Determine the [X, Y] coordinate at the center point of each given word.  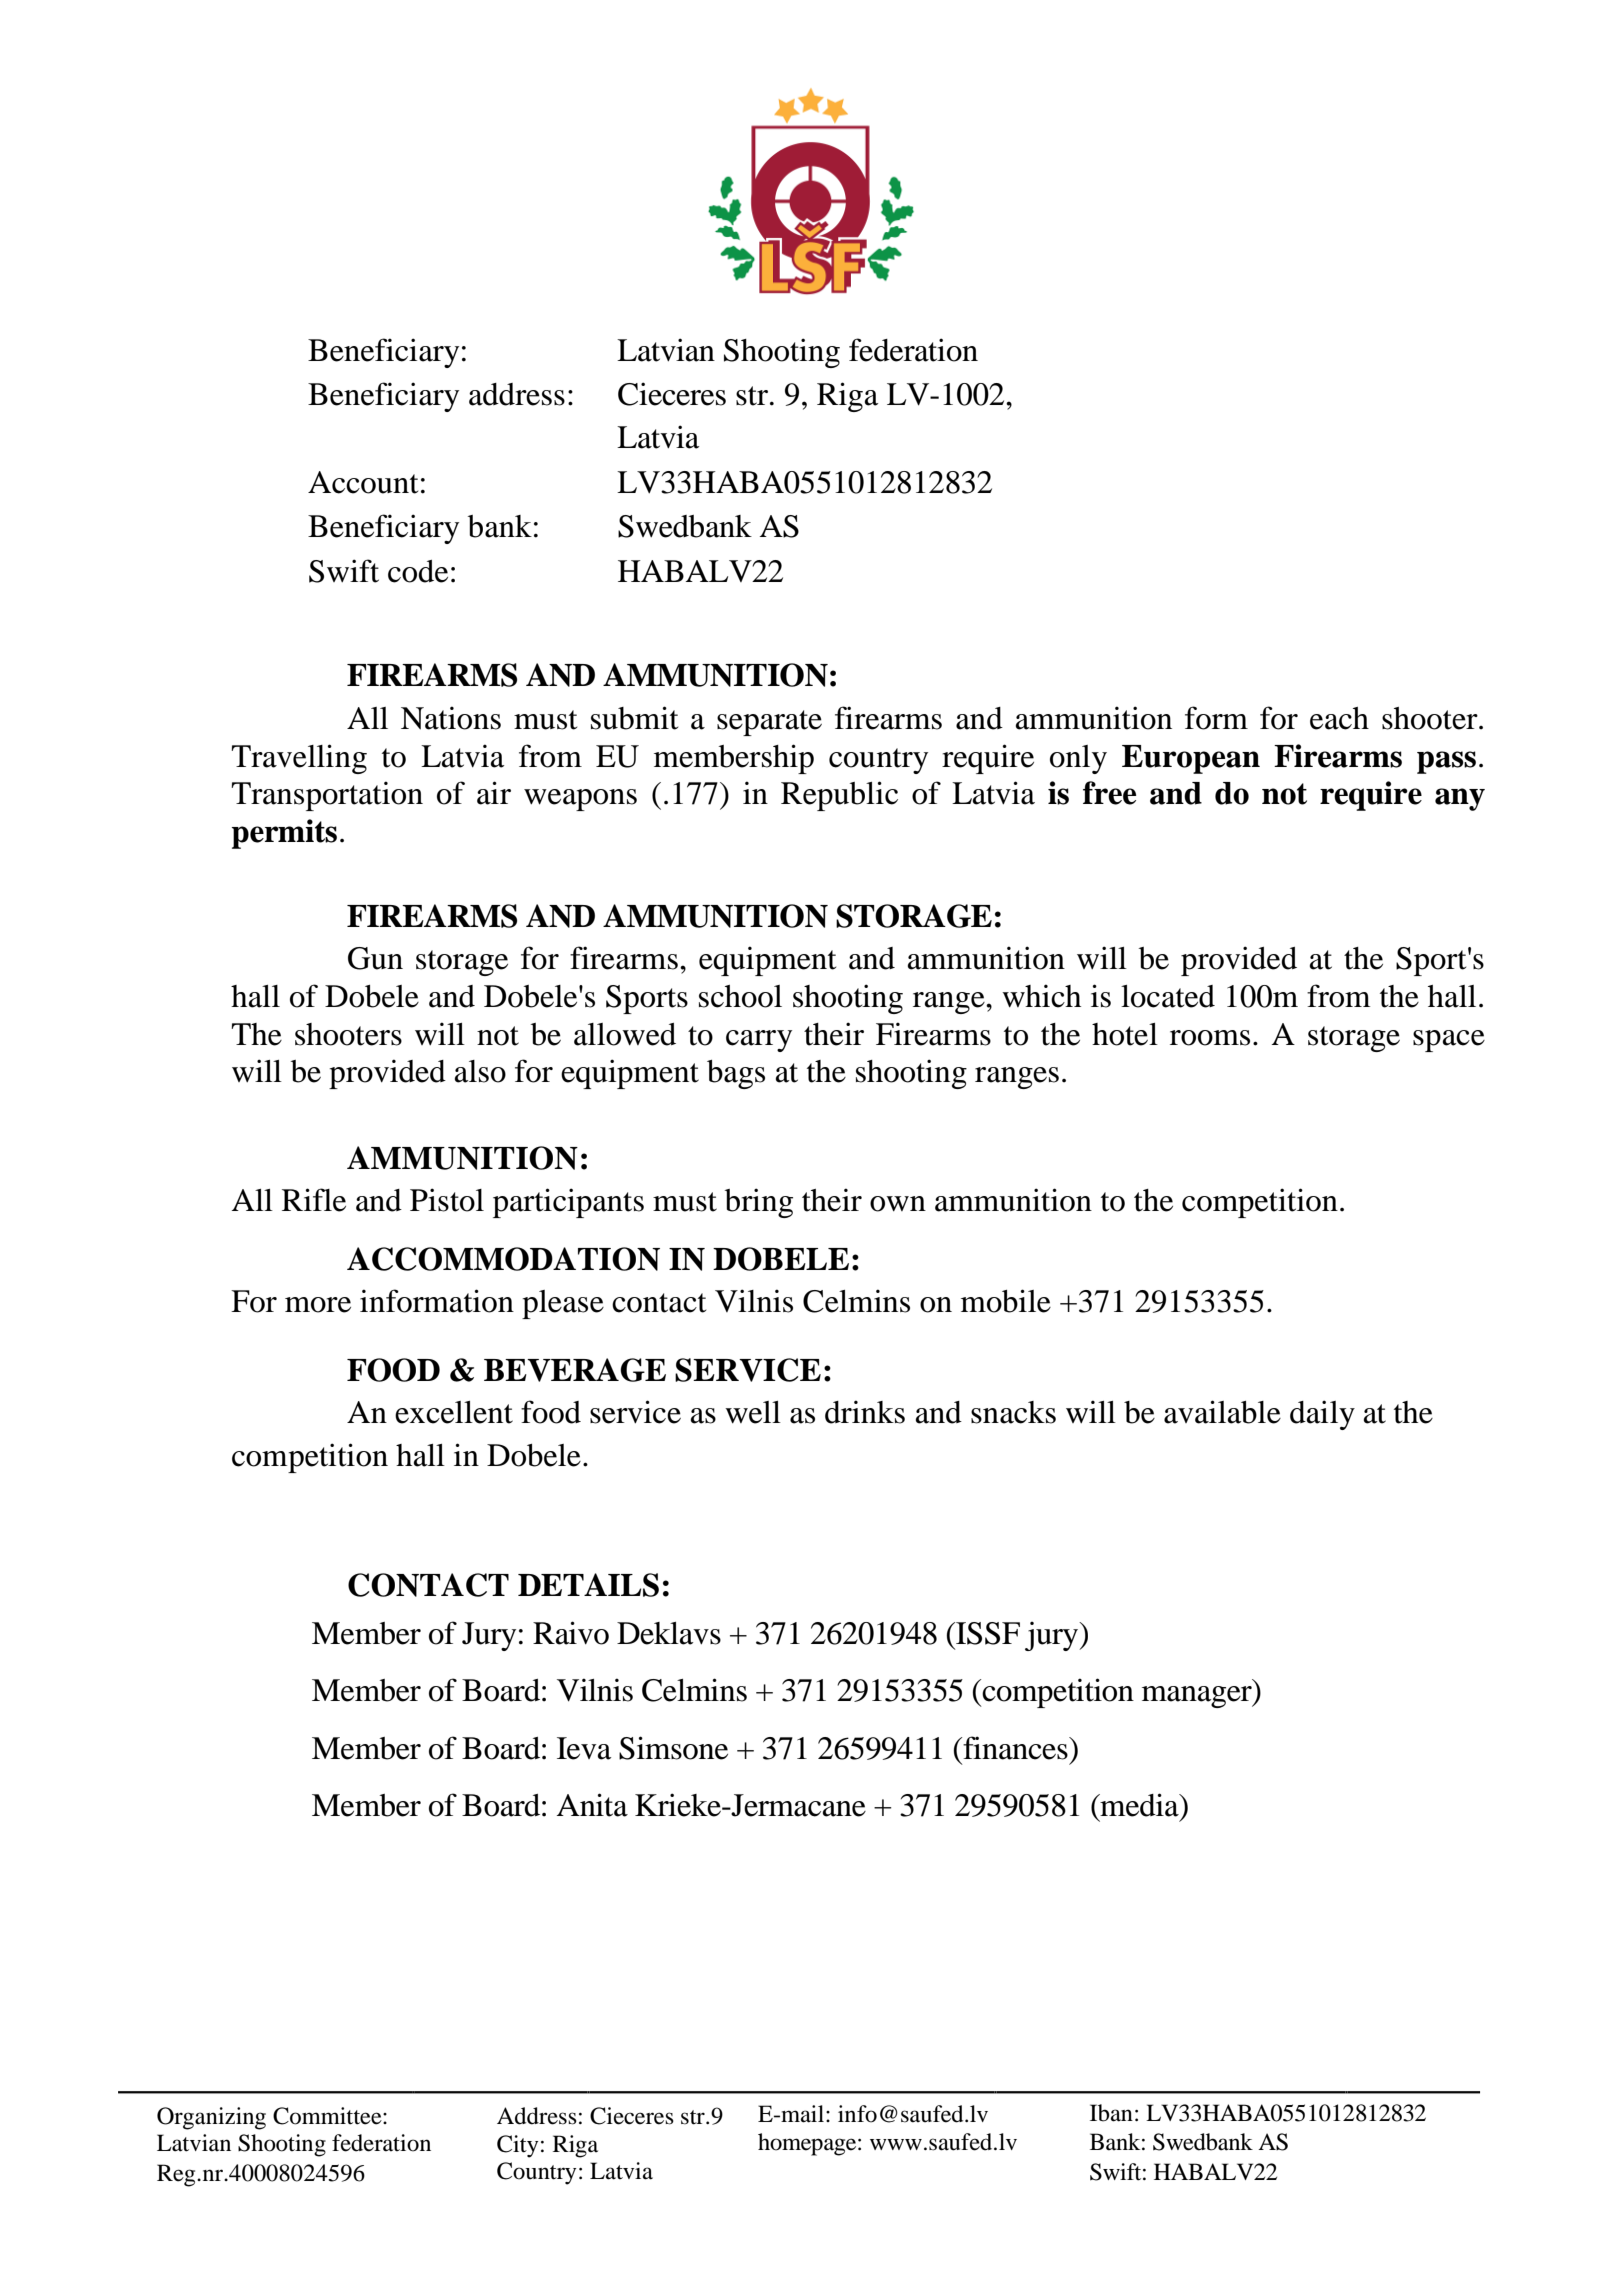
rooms [1210, 1038]
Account [363, 482]
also [480, 1071]
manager [1198, 1697]
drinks [865, 1412]
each [1339, 718]
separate [769, 723]
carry [759, 1041]
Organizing [211, 2118]
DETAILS [588, 1585]
